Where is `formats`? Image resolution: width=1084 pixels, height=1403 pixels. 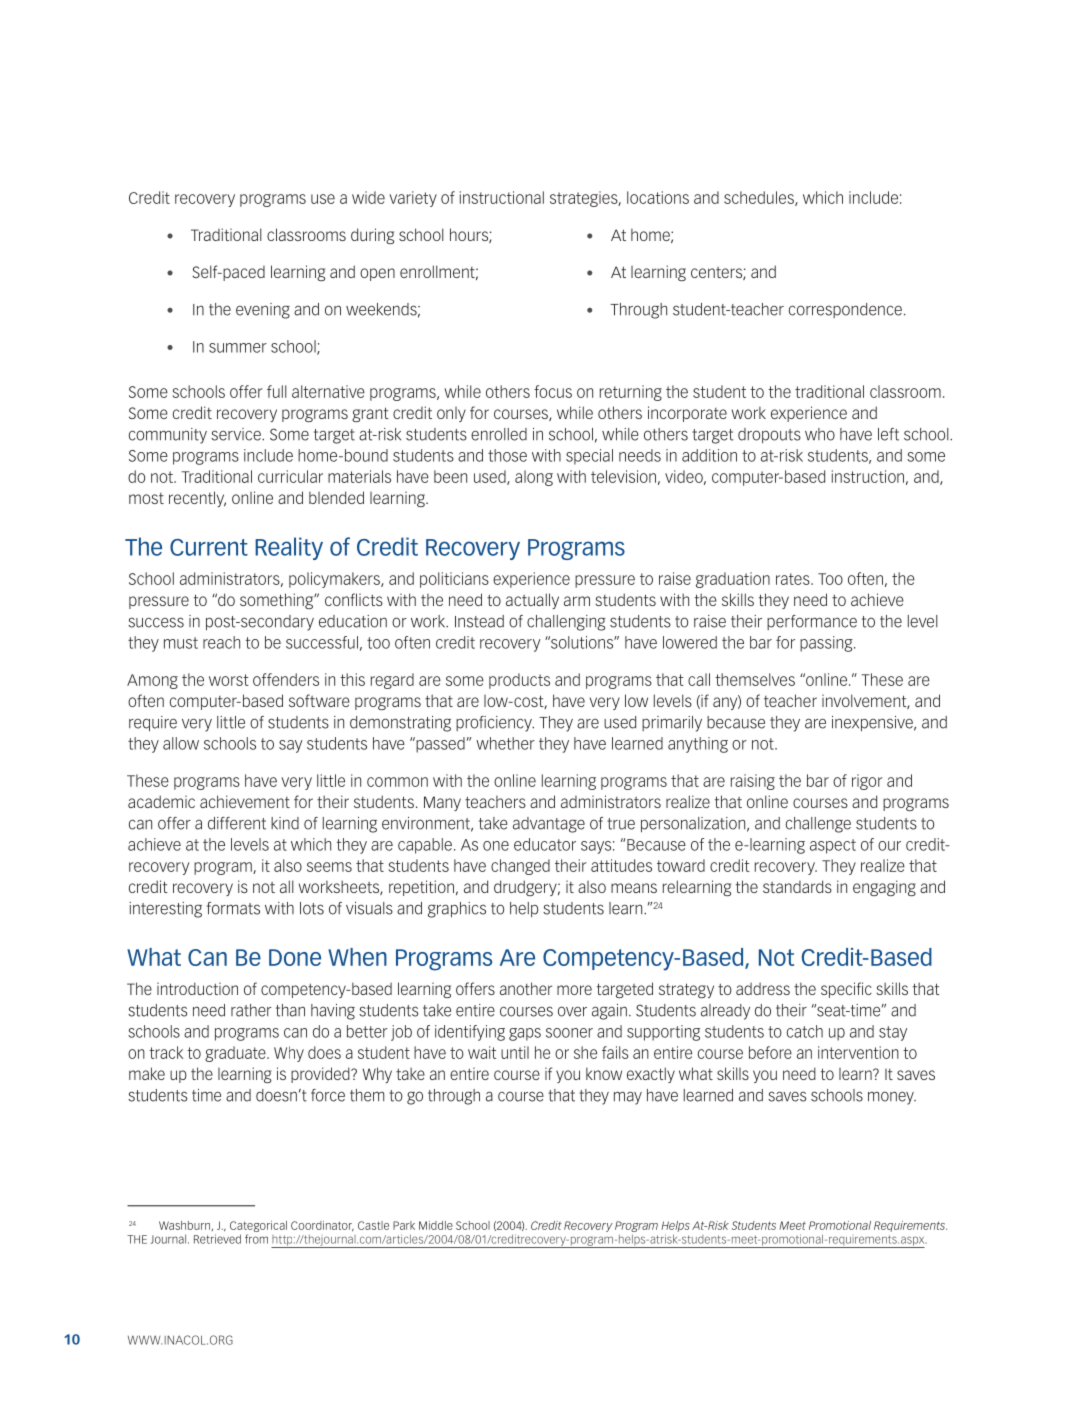
formats is located at coordinates (233, 908).
